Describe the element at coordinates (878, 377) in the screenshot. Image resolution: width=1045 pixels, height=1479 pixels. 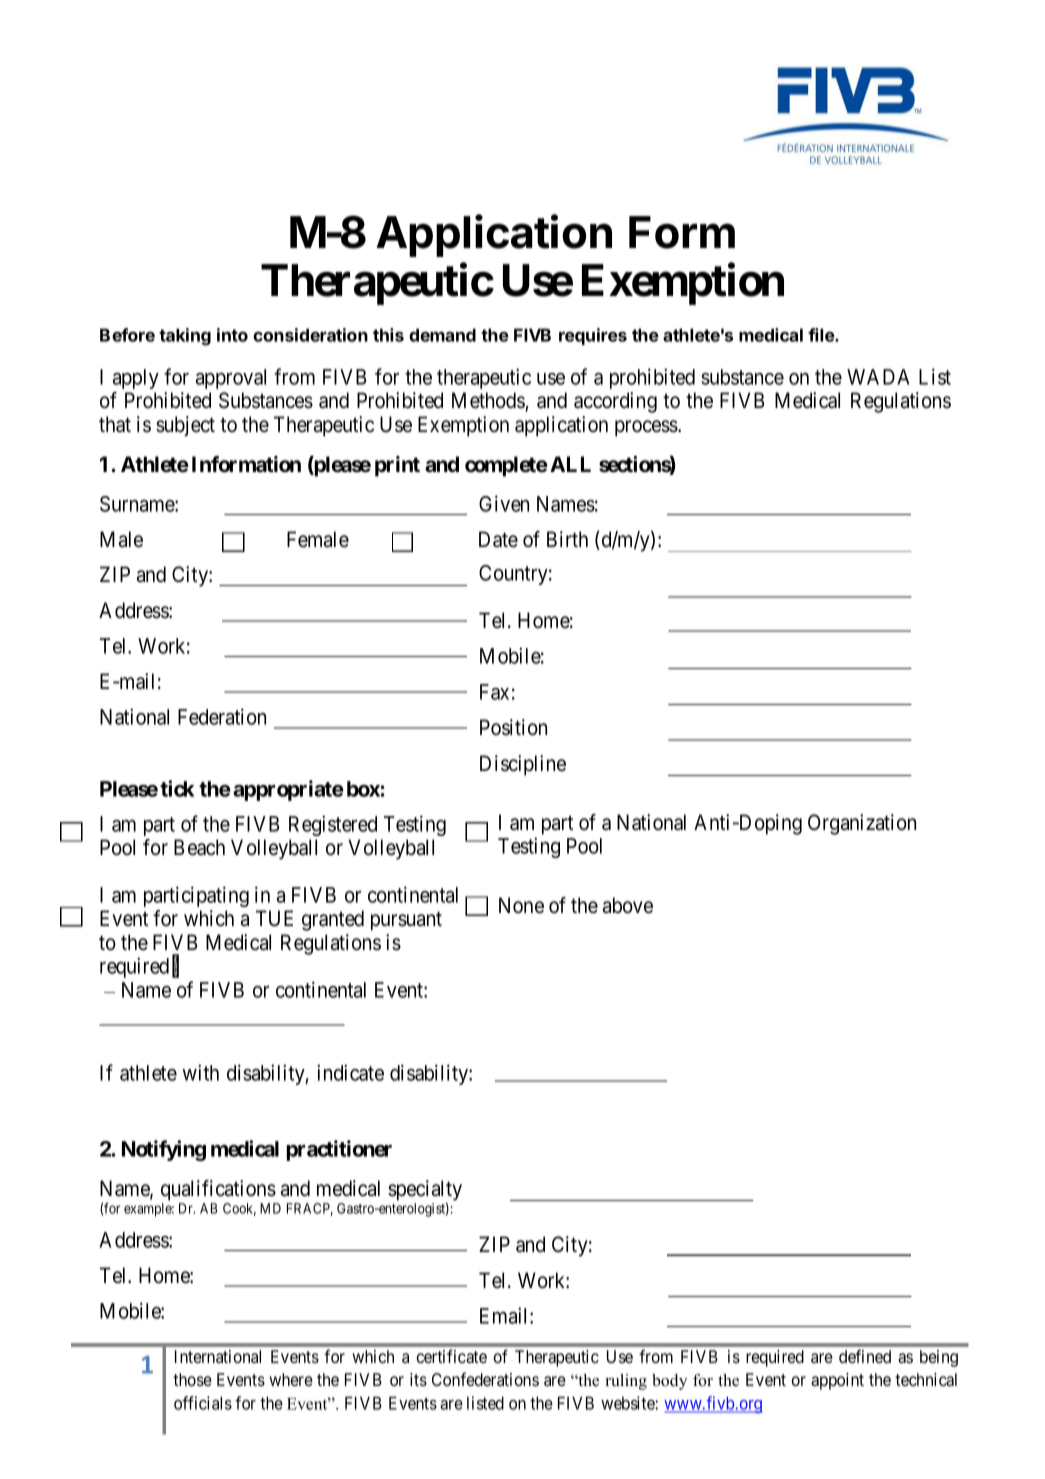
I see `WADA` at that location.
